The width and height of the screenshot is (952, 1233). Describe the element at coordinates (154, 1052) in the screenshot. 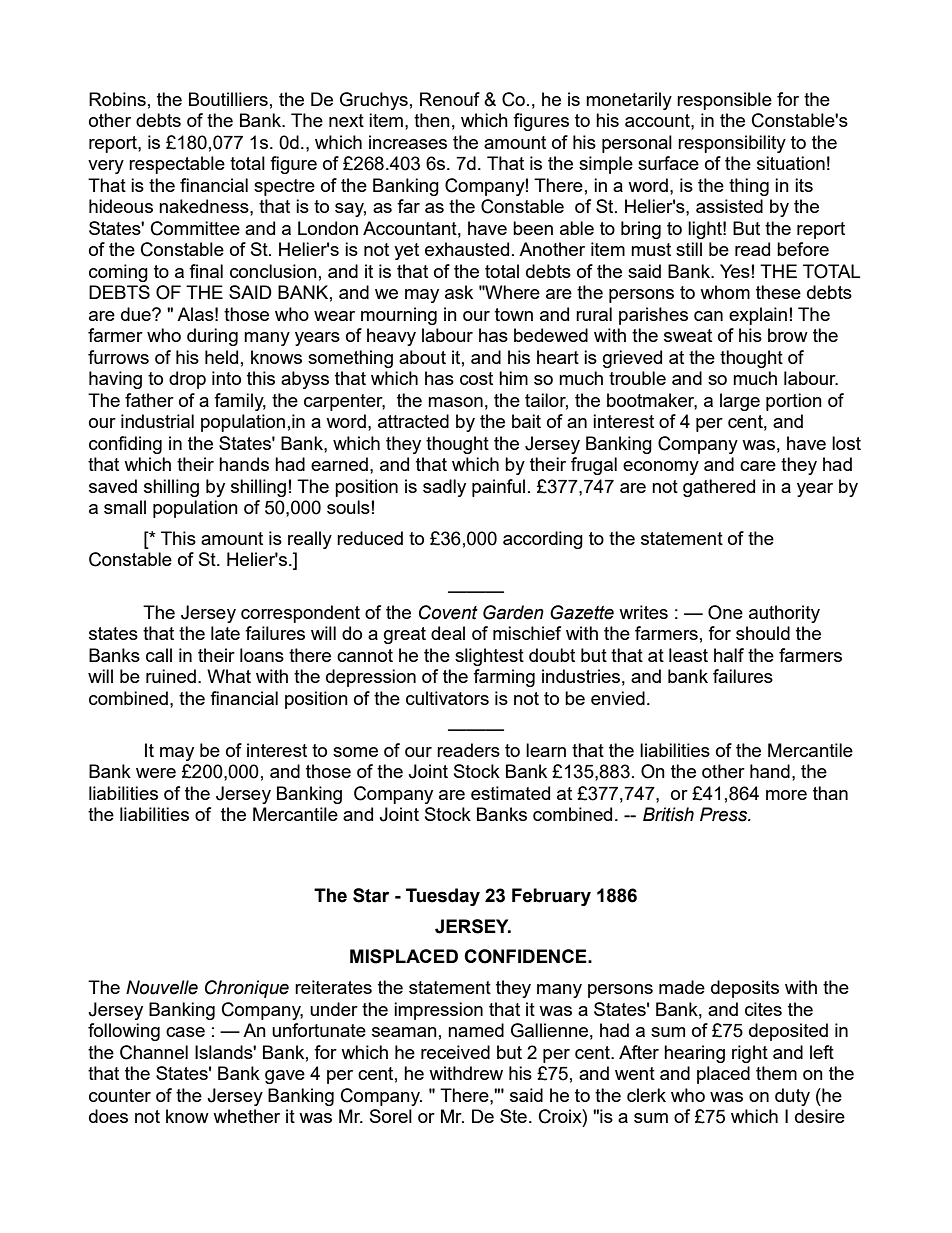

I see `Channel` at that location.
